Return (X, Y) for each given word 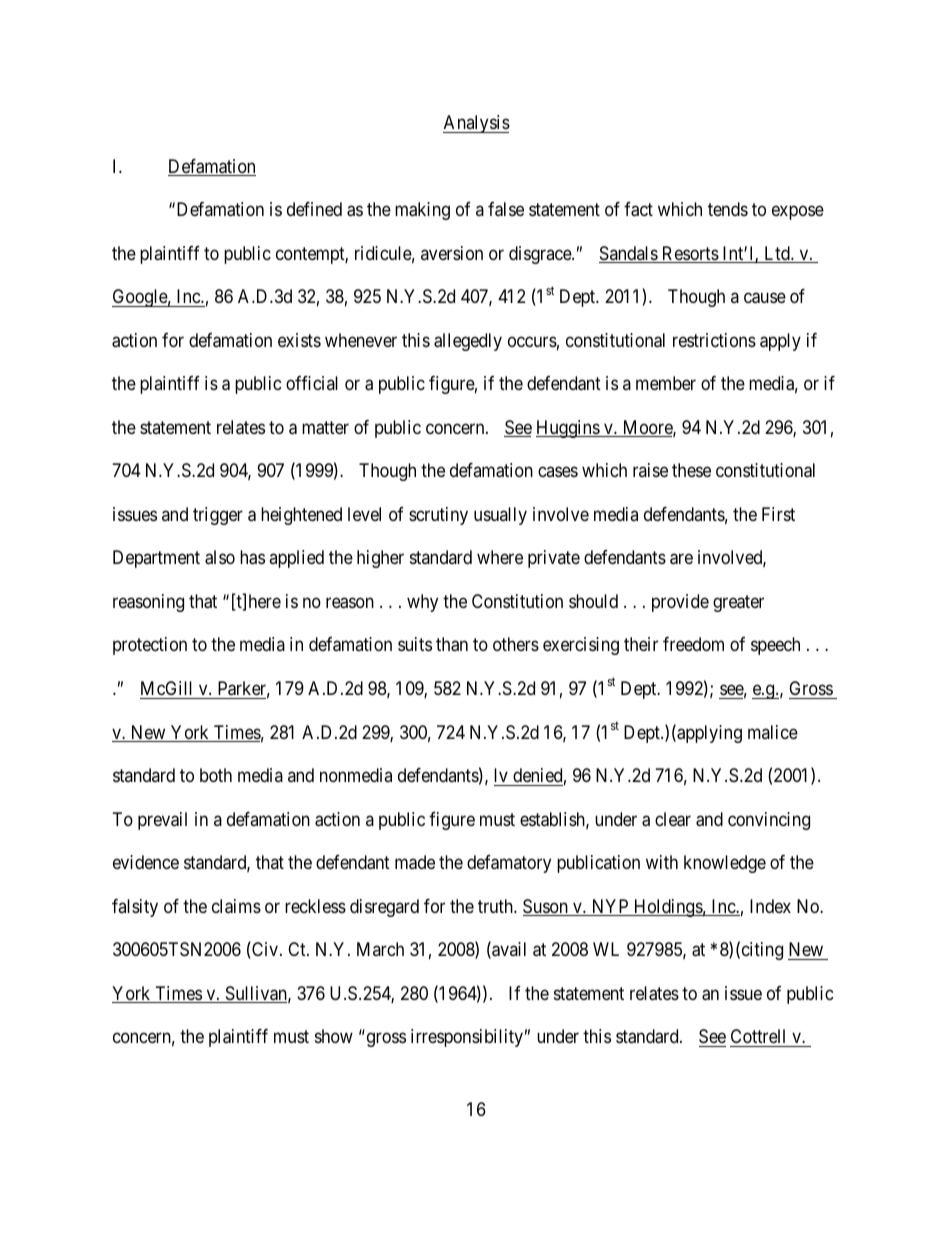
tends (728, 209)
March (380, 949)
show (334, 1036)
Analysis (476, 124)
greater (738, 603)
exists (299, 340)
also (220, 557)
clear (673, 819)
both (216, 775)
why (422, 603)
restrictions (714, 340)
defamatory (509, 864)
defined (314, 209)
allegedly (468, 342)
